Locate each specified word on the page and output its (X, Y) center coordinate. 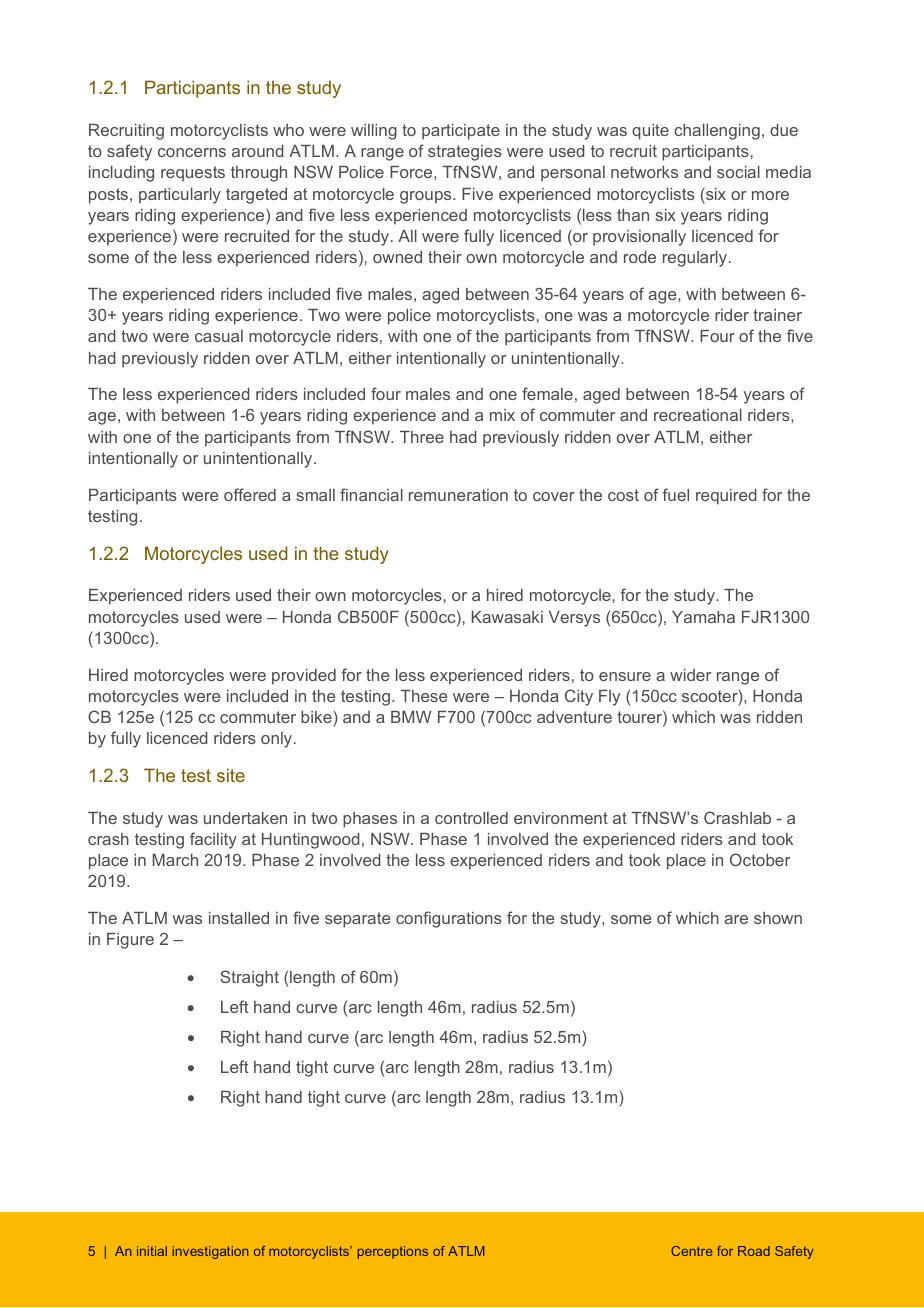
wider (690, 675)
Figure (130, 941)
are (736, 919)
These (423, 696)
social (738, 172)
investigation (210, 1252)
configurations (449, 919)
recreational (698, 415)
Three (422, 437)
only (276, 740)
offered (250, 494)
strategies (465, 153)
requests (193, 174)
